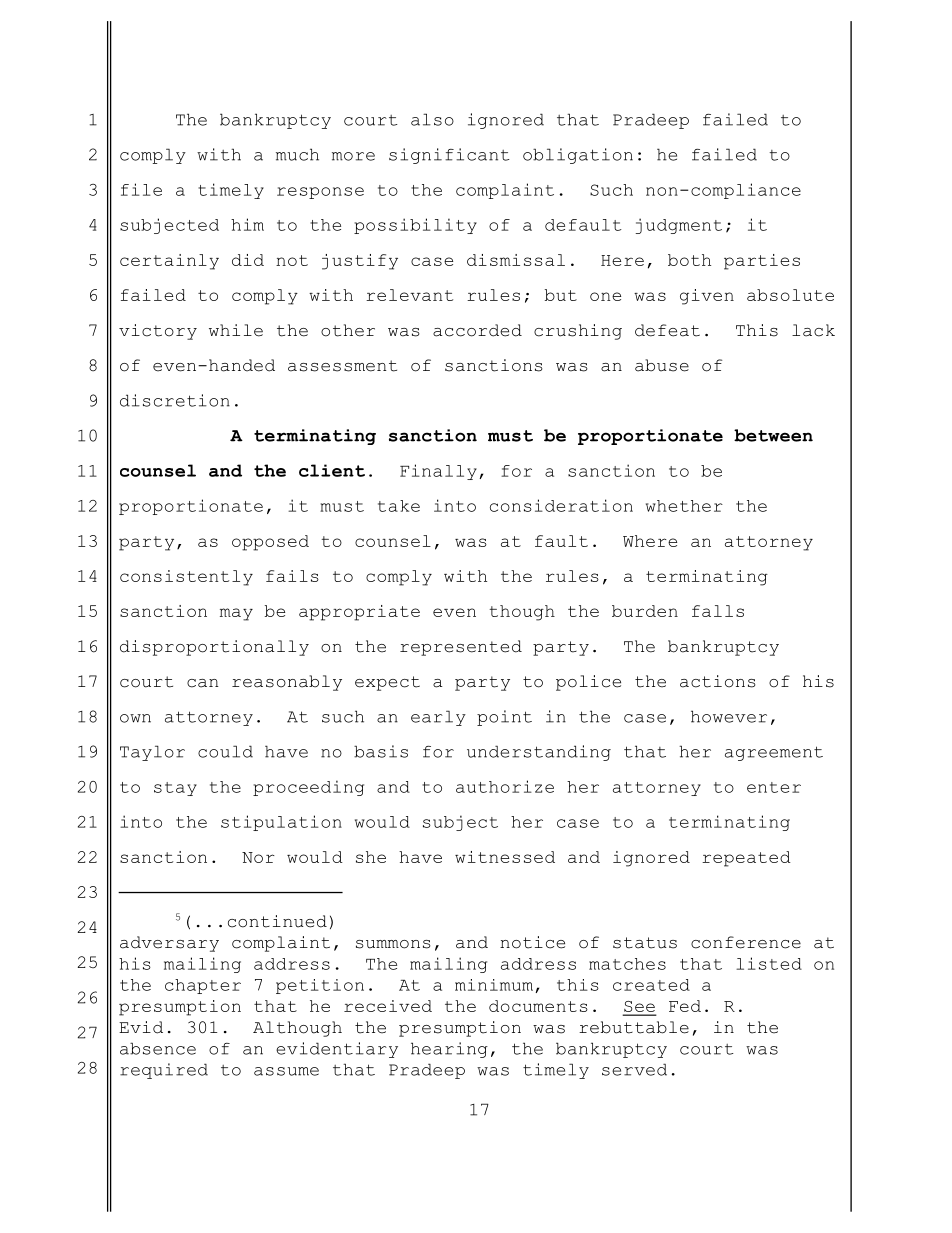 This screenshot has height=1233, width=952. I want to click on hearing, so click(449, 1050).
